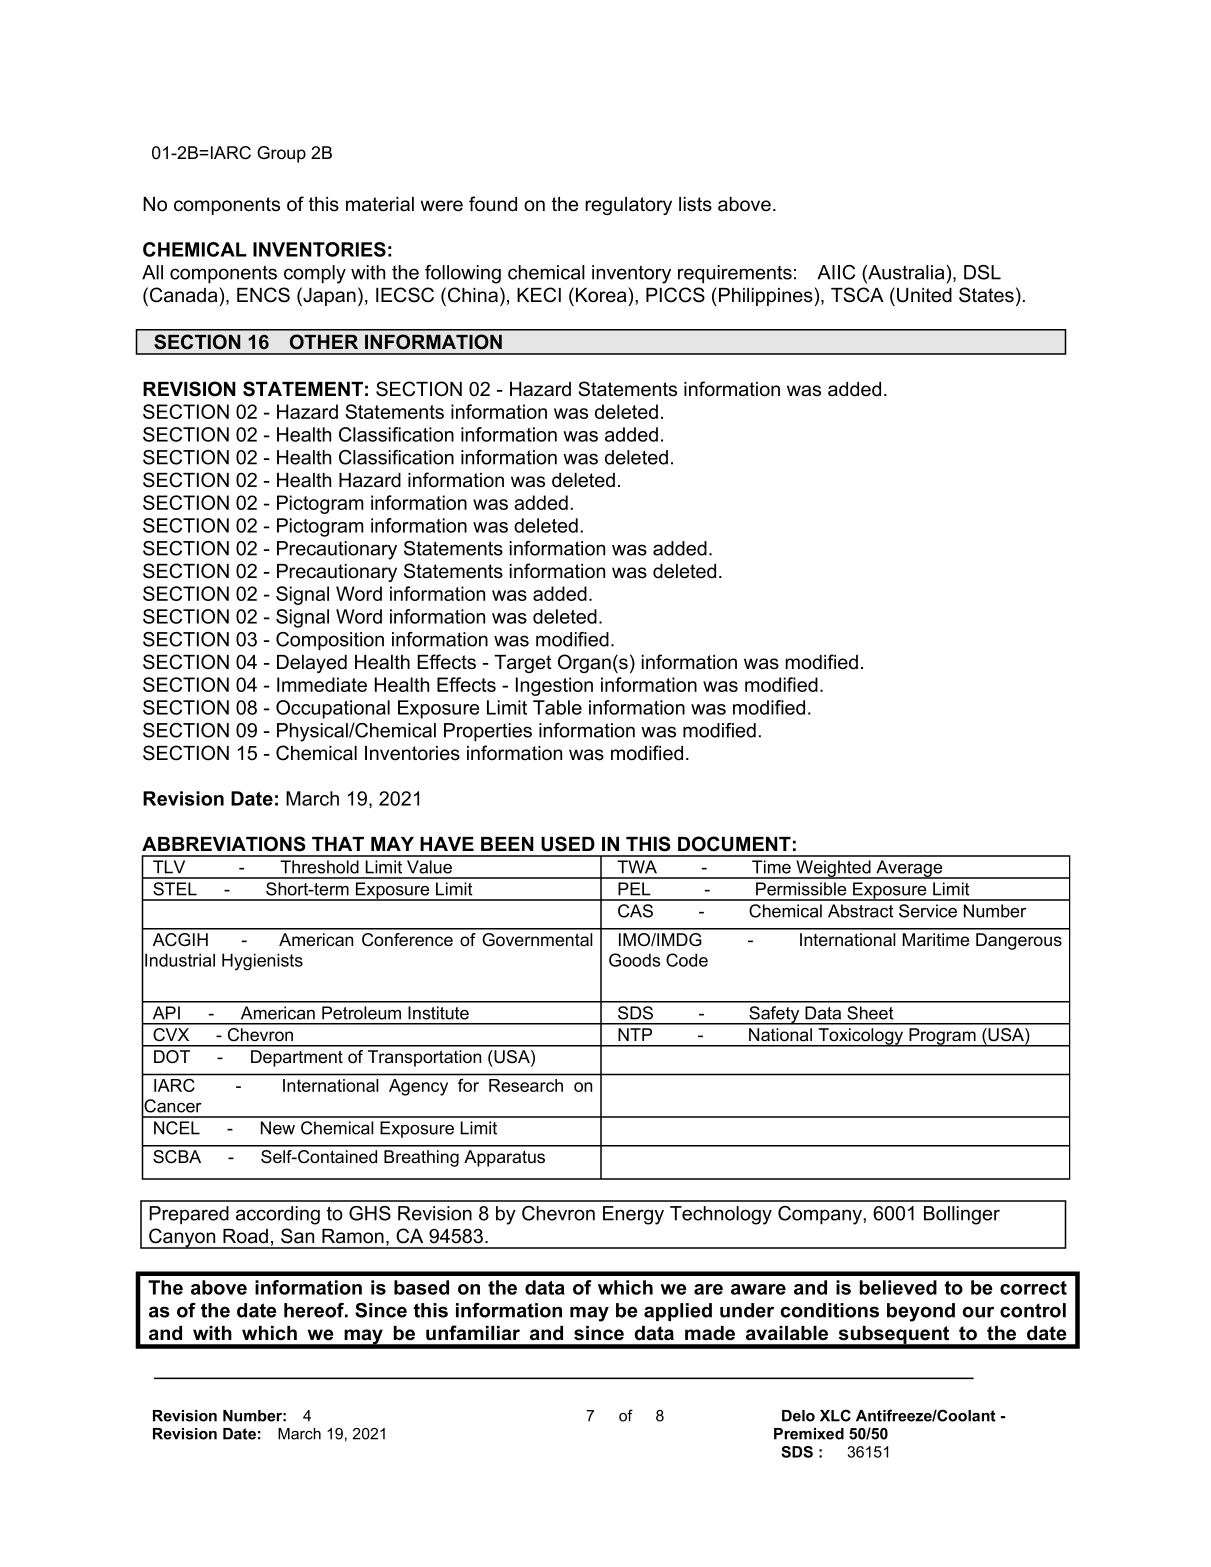  What do you see at coordinates (224, 844) in the image?
I see `ABBREVIATIONS` at bounding box center [224, 844].
